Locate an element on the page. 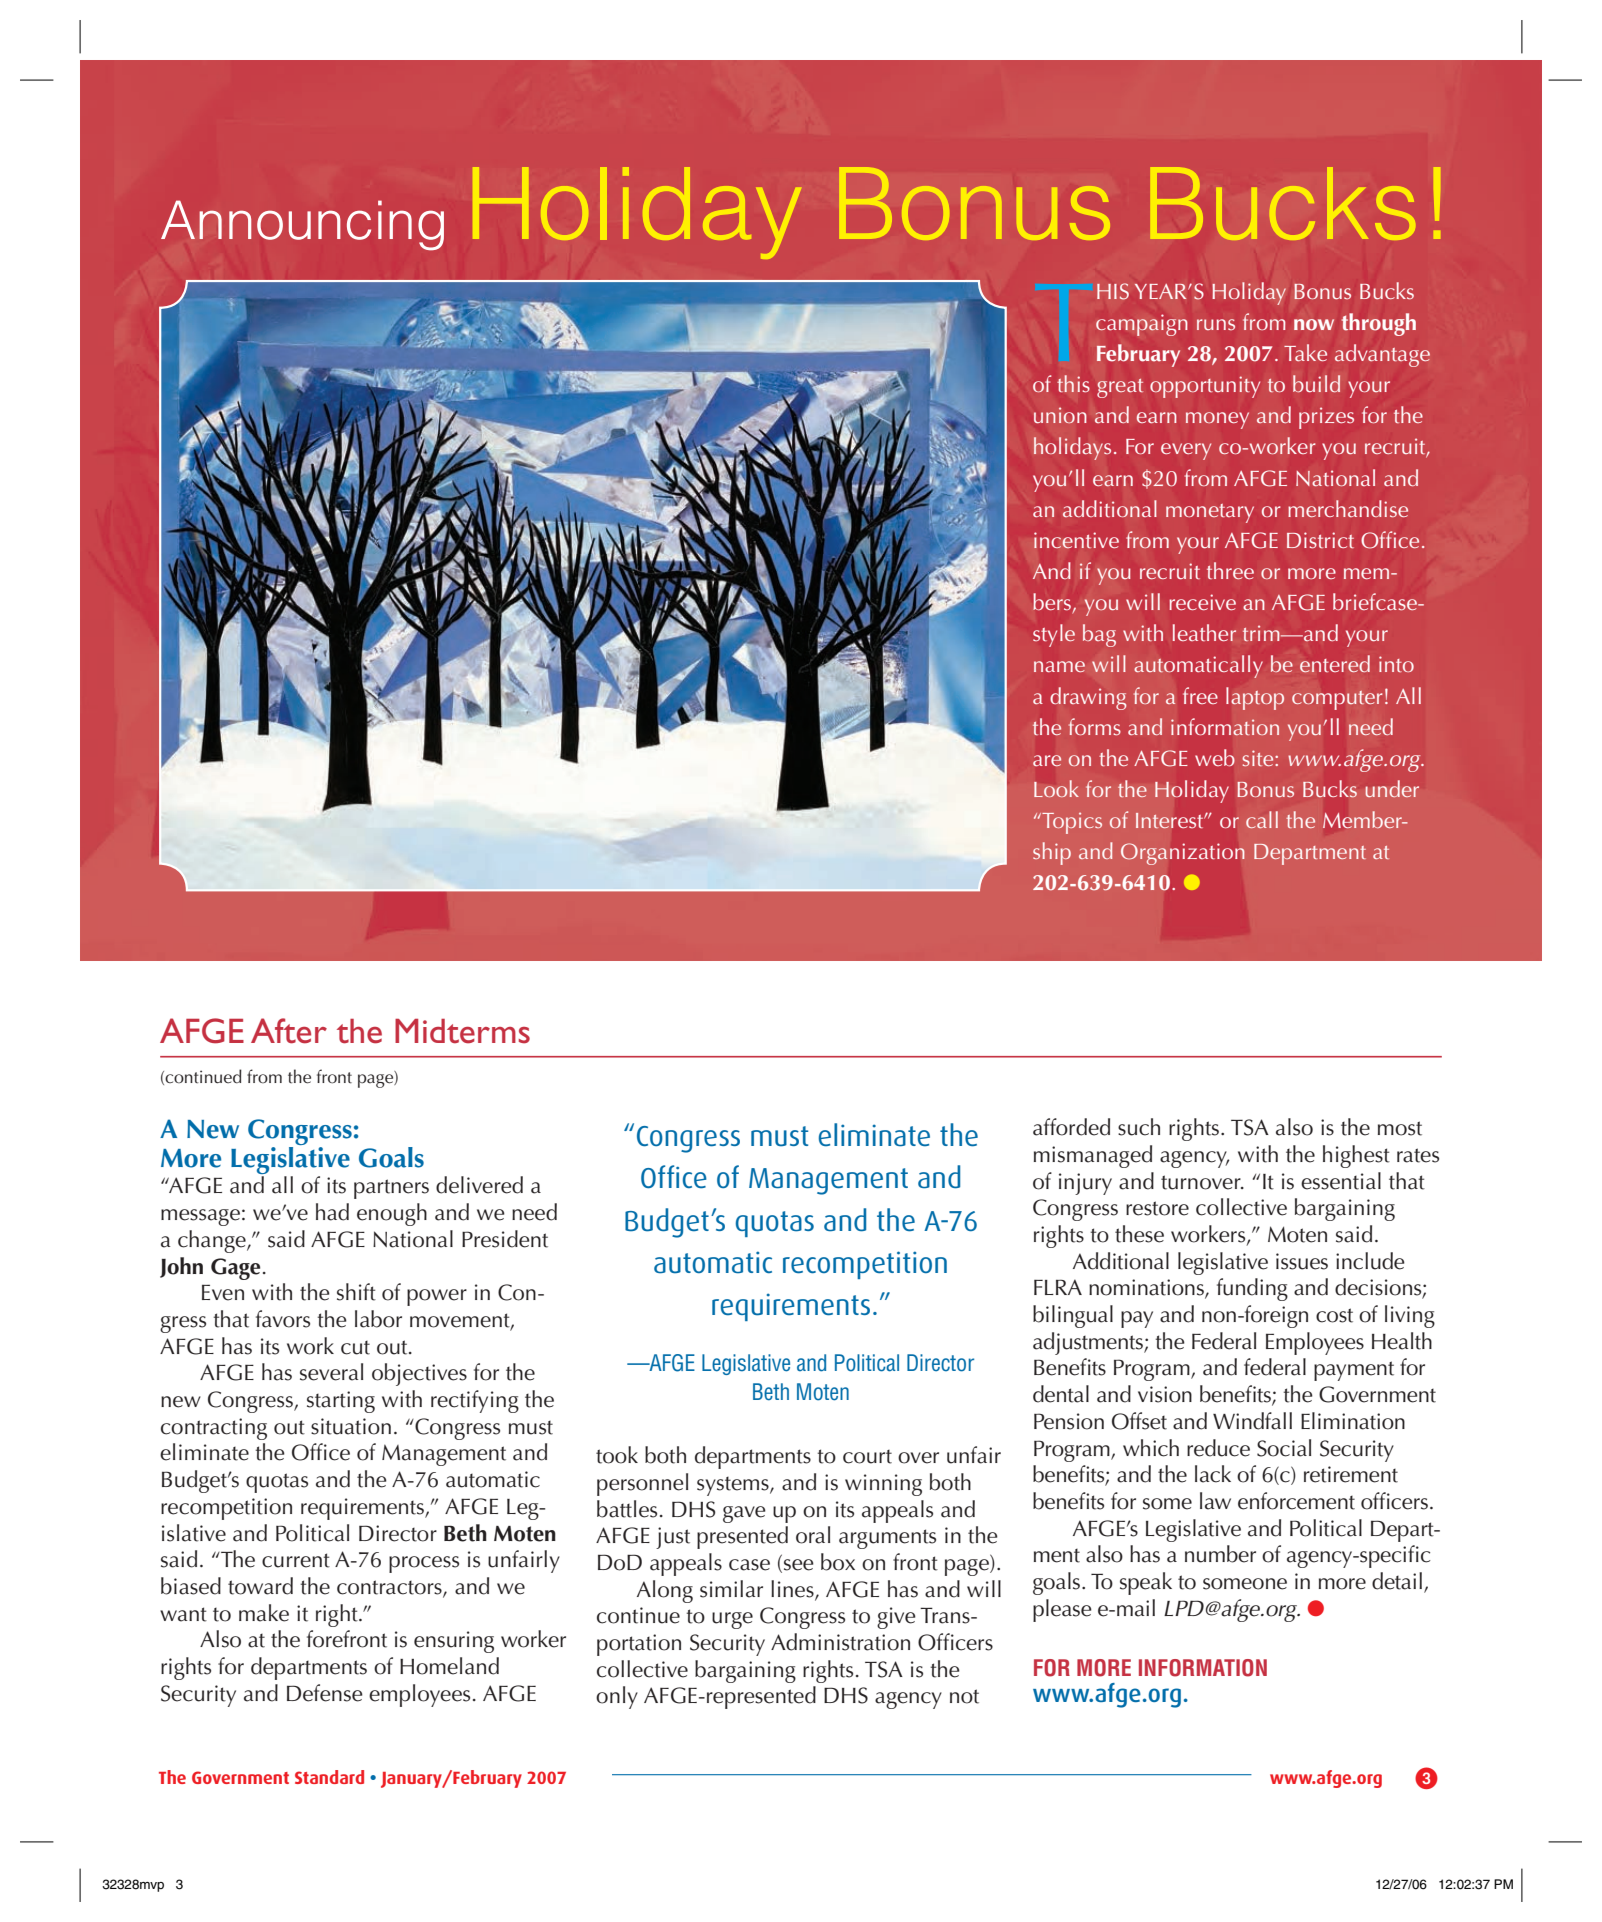  Defense is located at coordinates (325, 1693).
